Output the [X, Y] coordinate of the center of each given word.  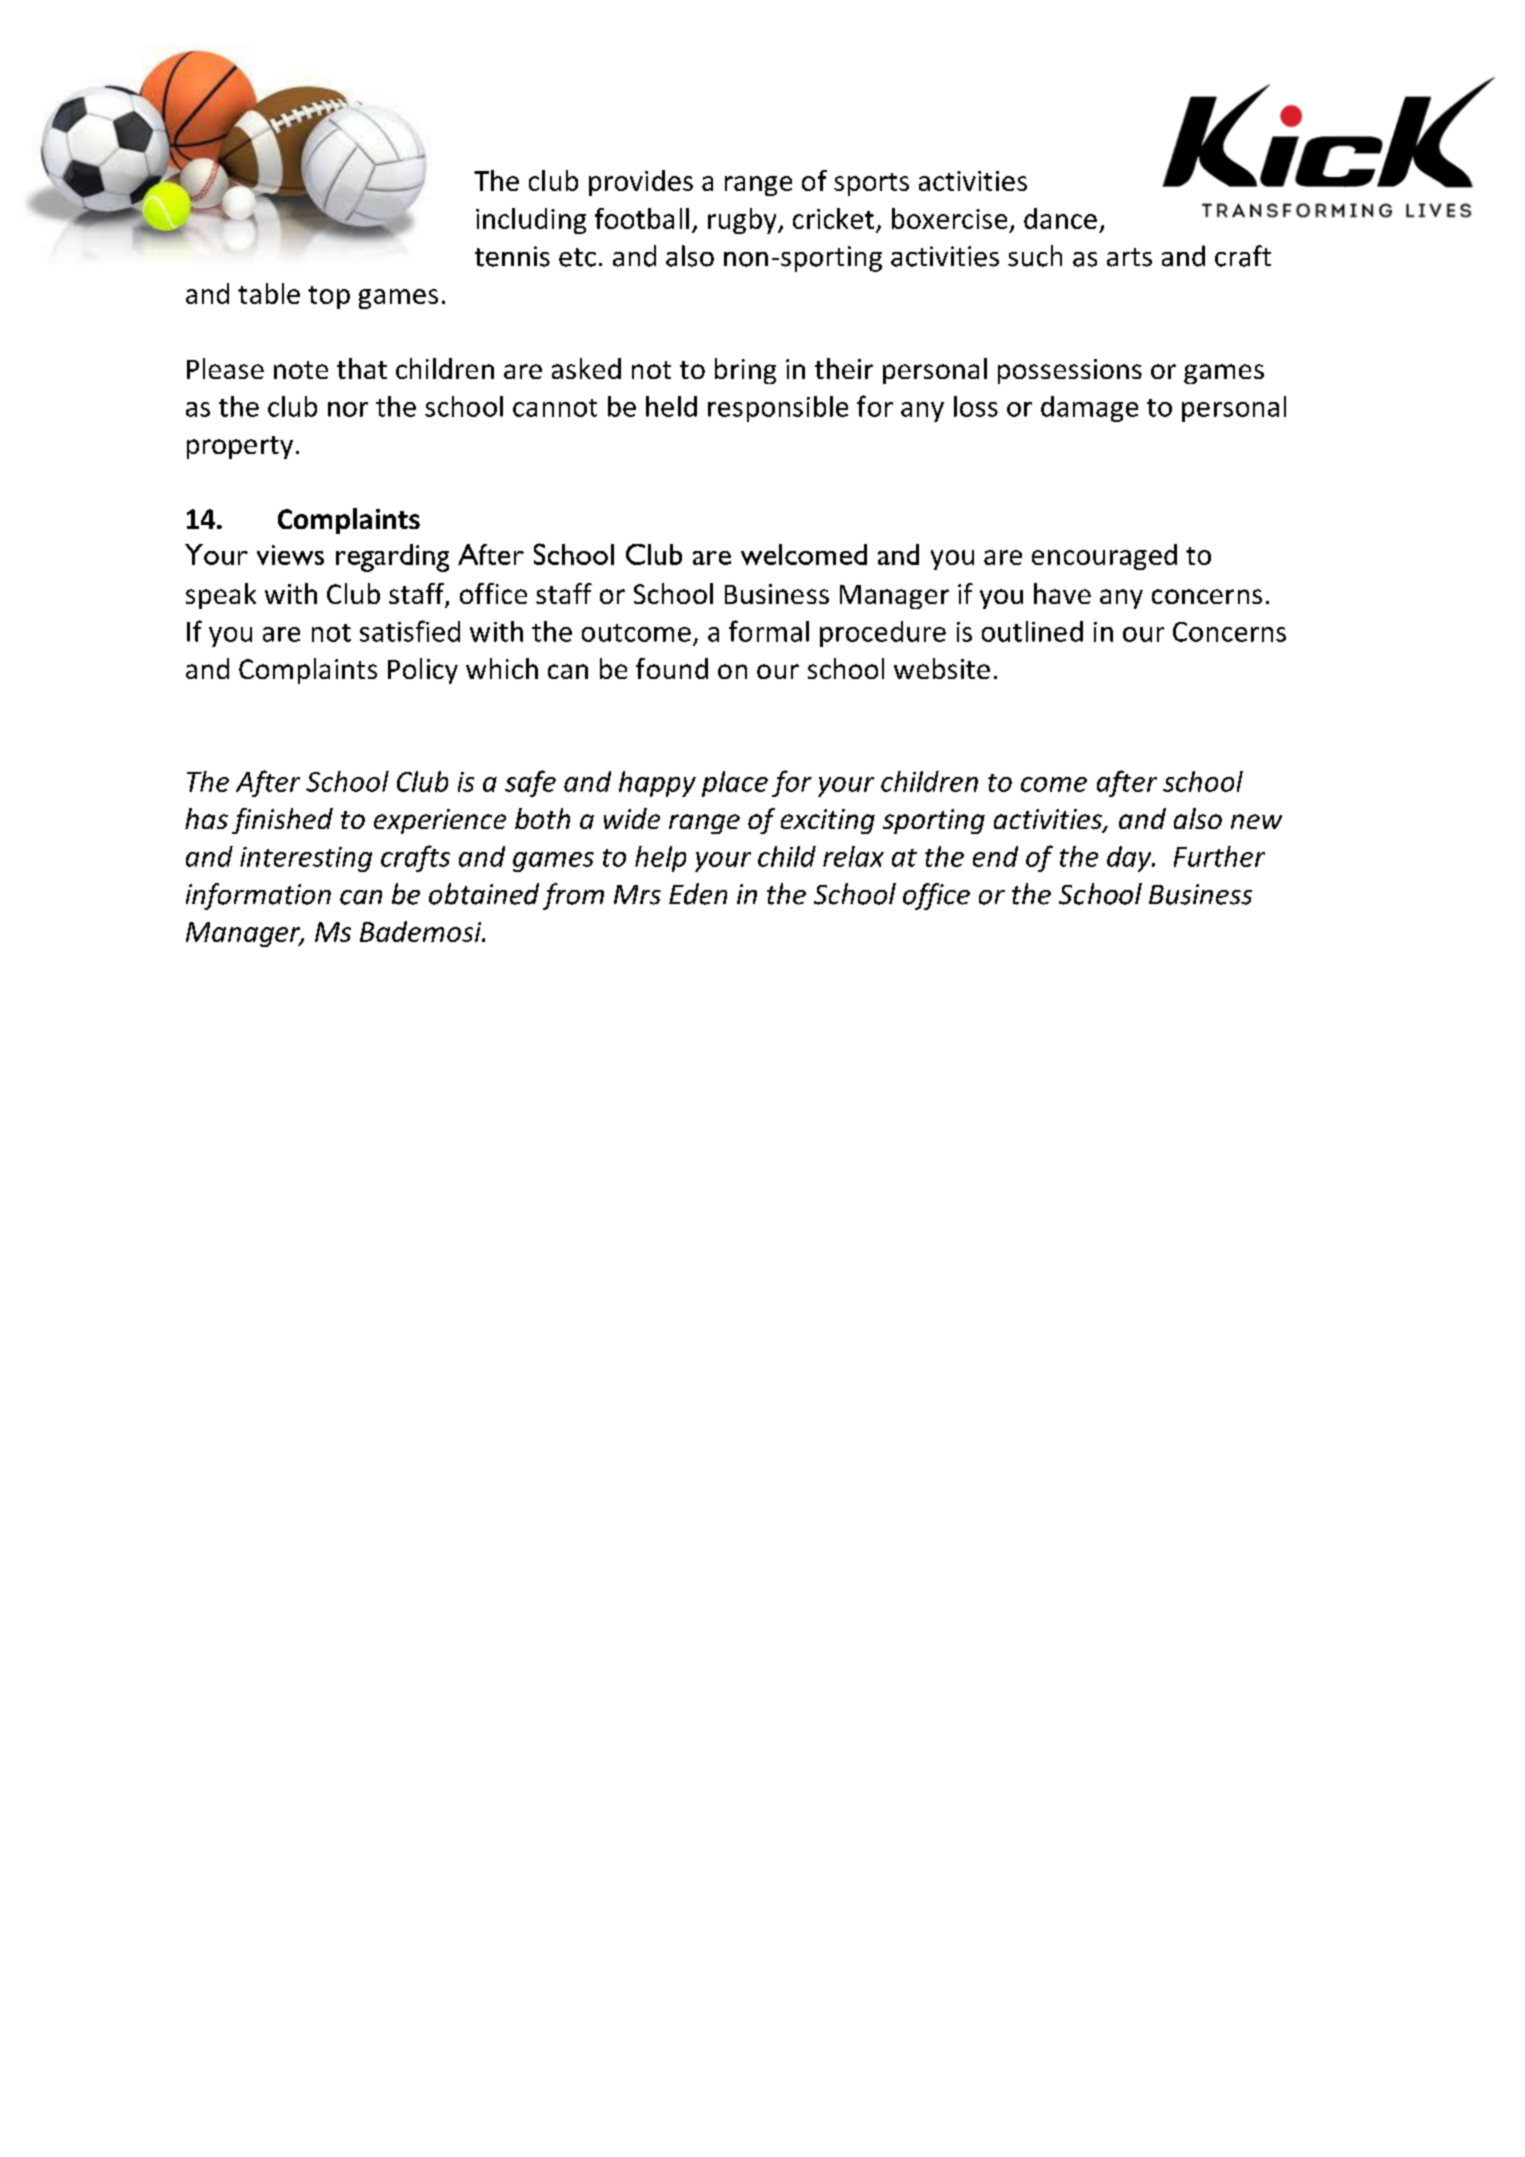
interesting [306, 859]
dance [1060, 218]
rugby [743, 221]
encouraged [1104, 557]
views [290, 555]
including [531, 221]
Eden [698, 894]
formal [769, 631]
